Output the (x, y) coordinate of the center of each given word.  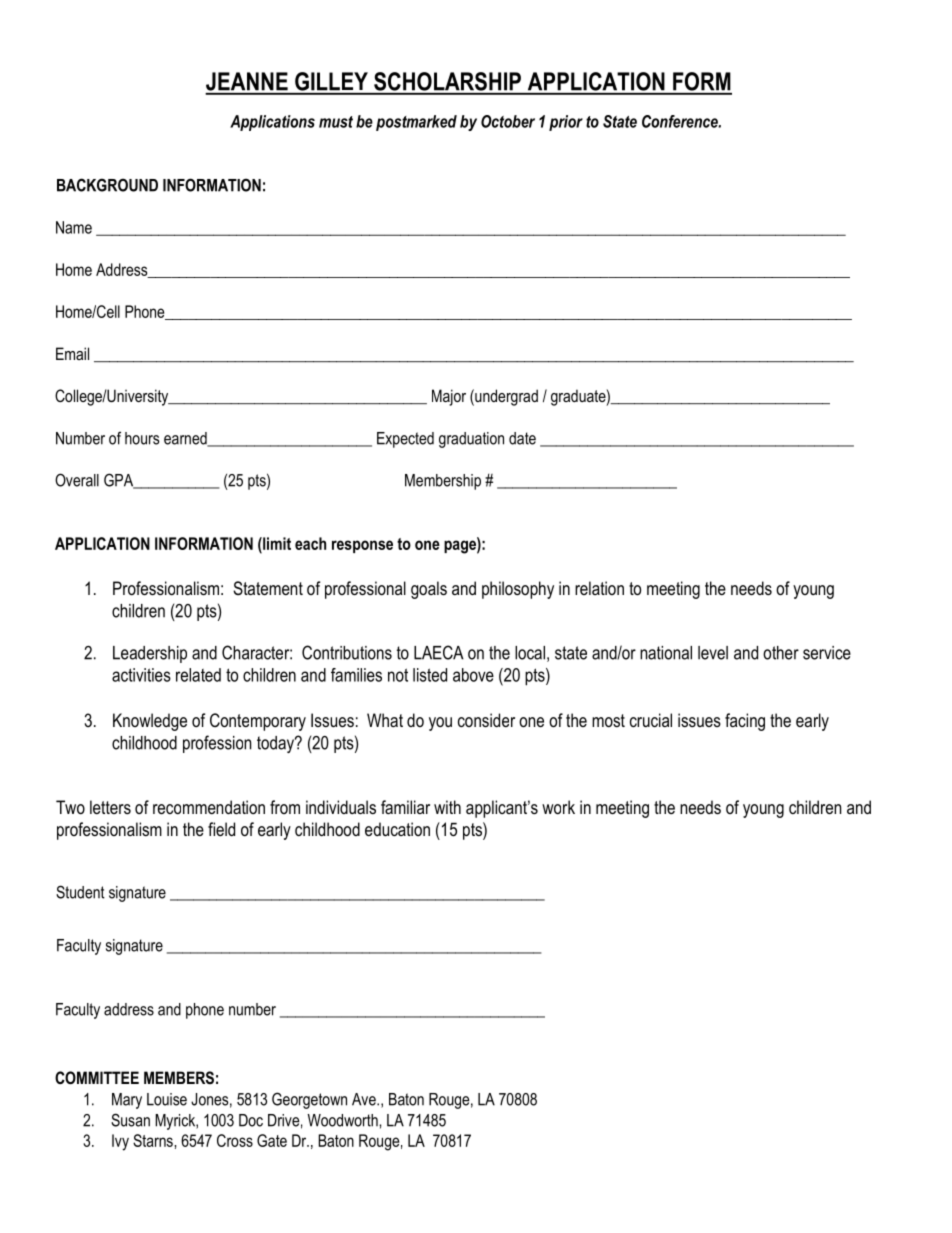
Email (72, 353)
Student (80, 892)
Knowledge (150, 722)
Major (449, 397)
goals (429, 590)
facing (745, 722)
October (508, 121)
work (558, 807)
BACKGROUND (107, 185)
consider (486, 720)
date (522, 438)
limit (276, 543)
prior (566, 123)
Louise (167, 1099)
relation (599, 588)
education (397, 829)
